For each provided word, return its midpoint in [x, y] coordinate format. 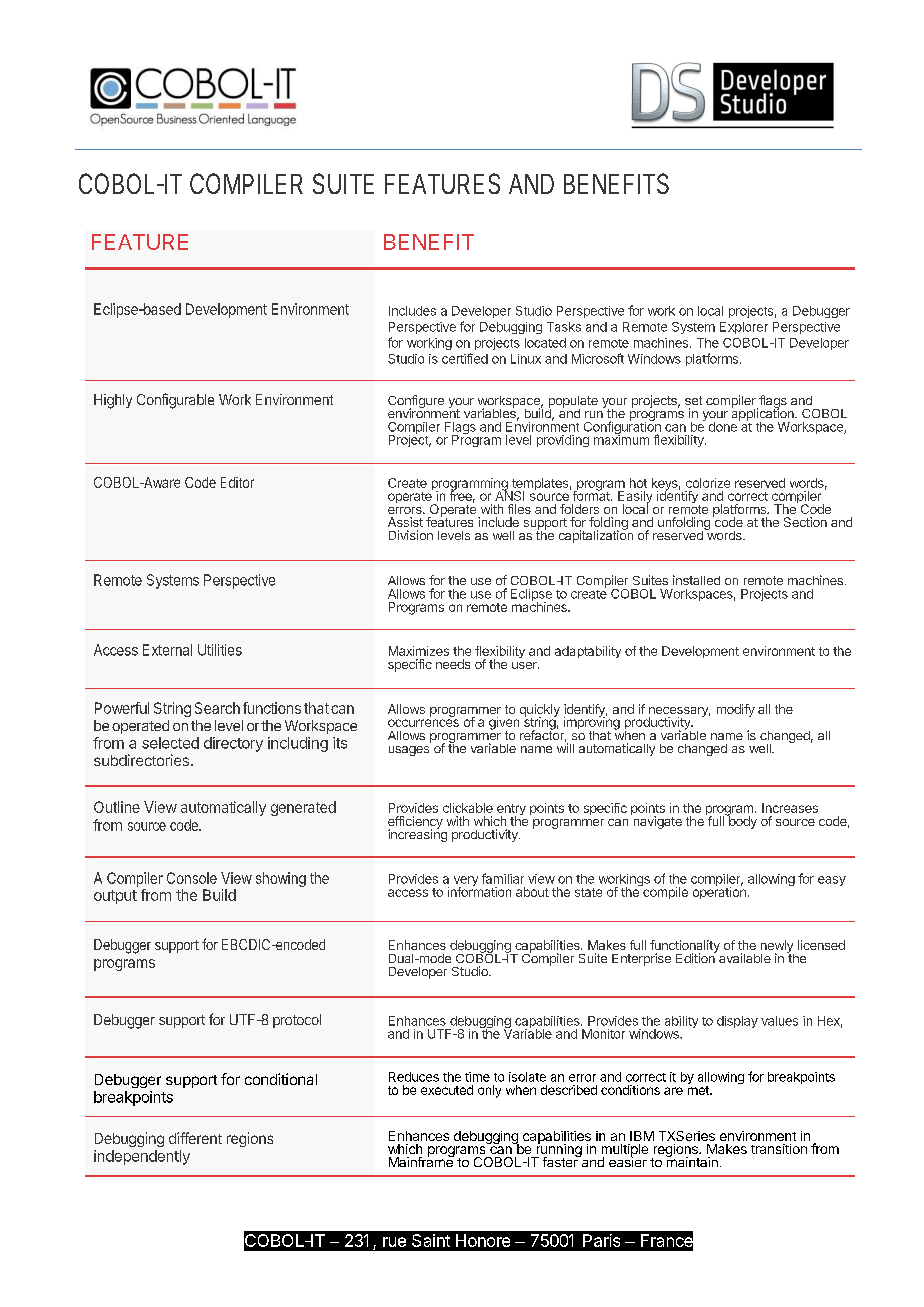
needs [453, 664]
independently [142, 1157]
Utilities [220, 650]
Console [192, 878]
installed [696, 580]
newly [777, 947]
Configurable [175, 401]
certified [465, 358]
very [466, 882]
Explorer [744, 328]
